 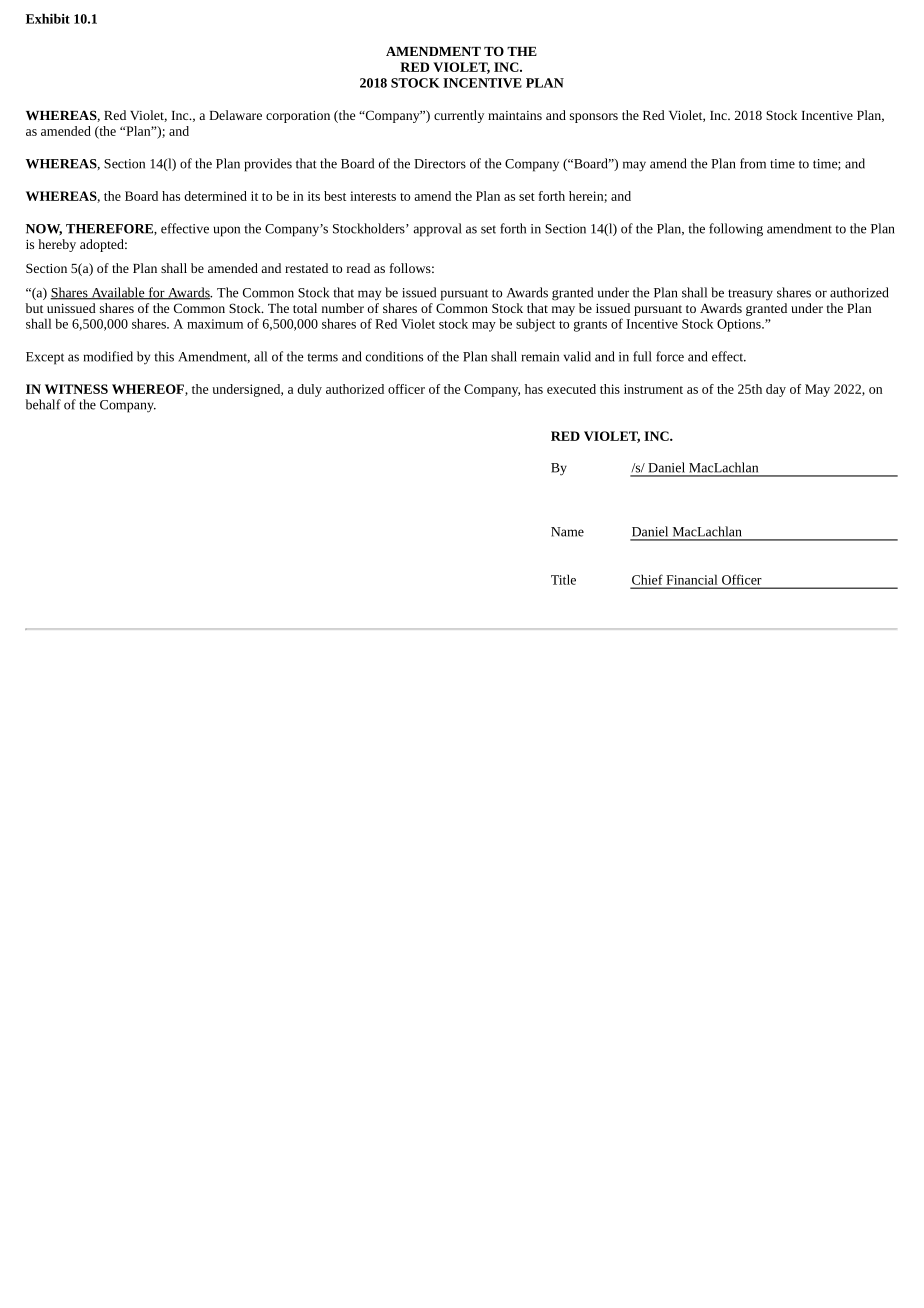 I want to click on sponsors, so click(x=594, y=118).
